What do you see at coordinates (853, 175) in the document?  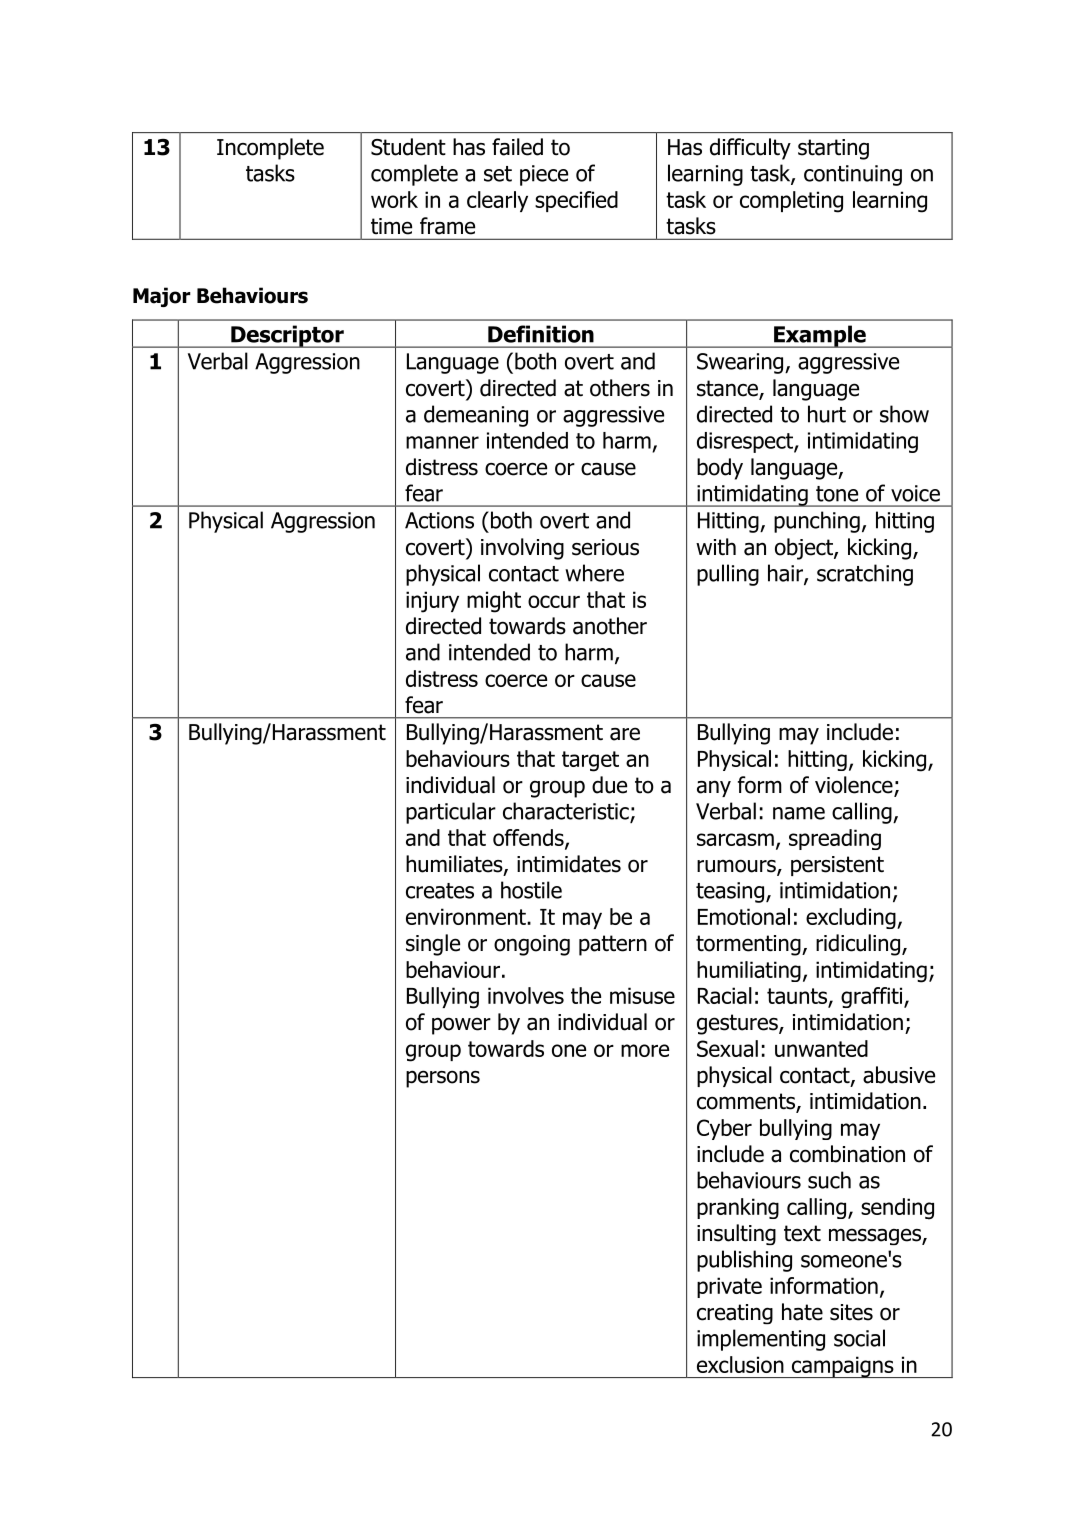 I see `continuing` at bounding box center [853, 175].
